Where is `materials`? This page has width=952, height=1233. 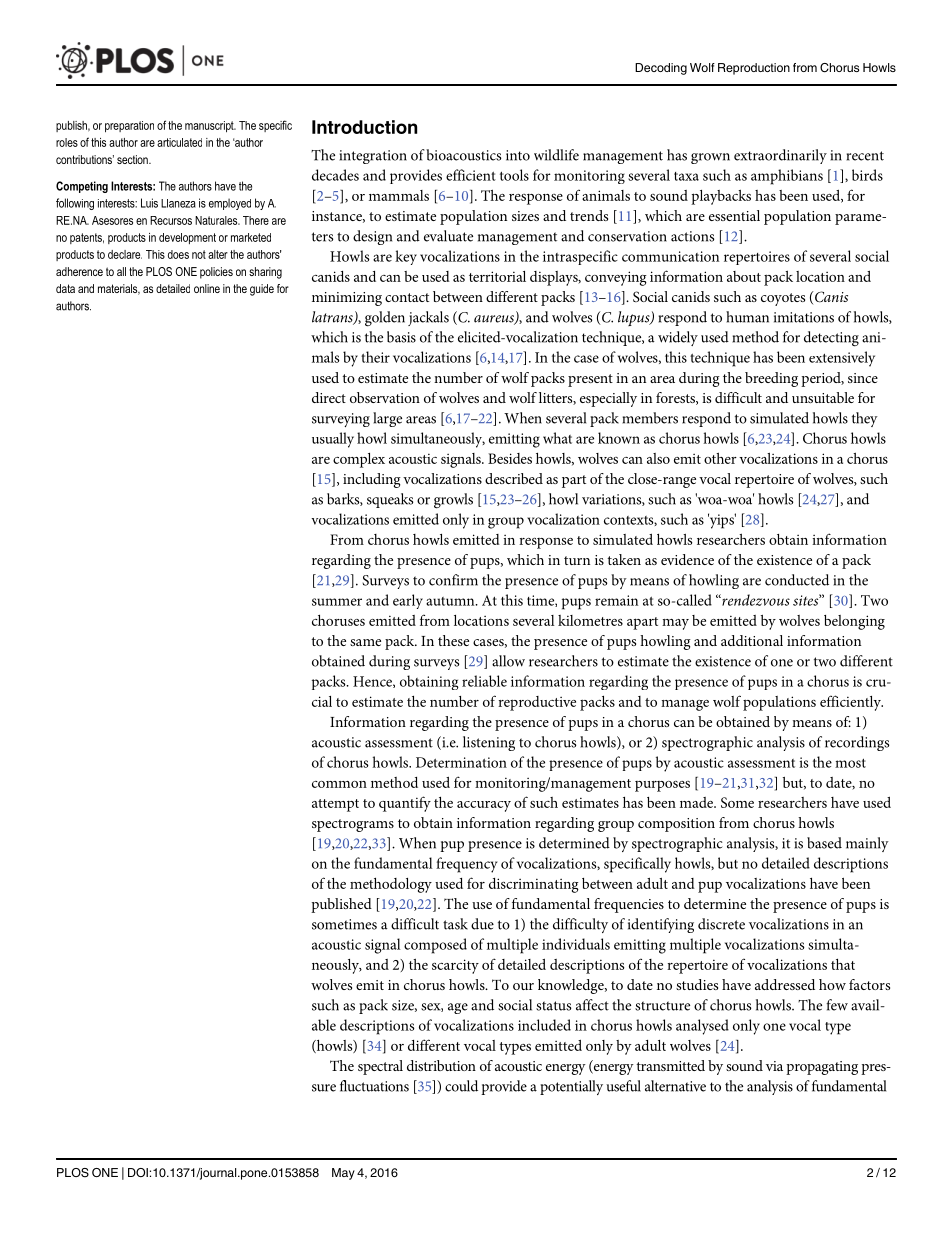
materials is located at coordinates (119, 289).
